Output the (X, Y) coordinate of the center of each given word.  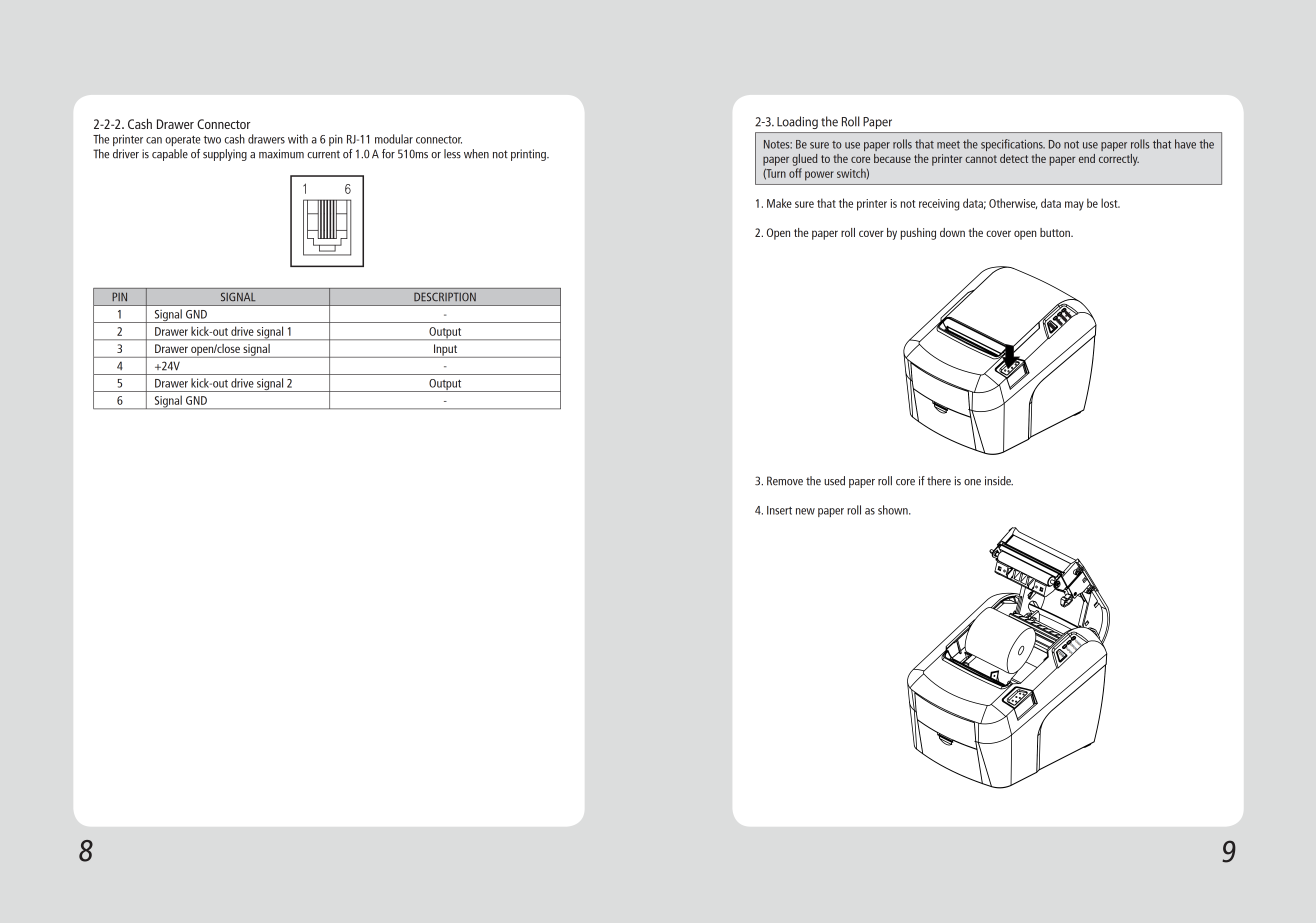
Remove (785, 481)
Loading (797, 122)
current (323, 154)
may (1074, 206)
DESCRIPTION (445, 297)
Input (446, 351)
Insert (779, 510)
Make (779, 203)
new (805, 511)
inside (999, 481)
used (834, 481)
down (952, 232)
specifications (1013, 145)
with (298, 139)
